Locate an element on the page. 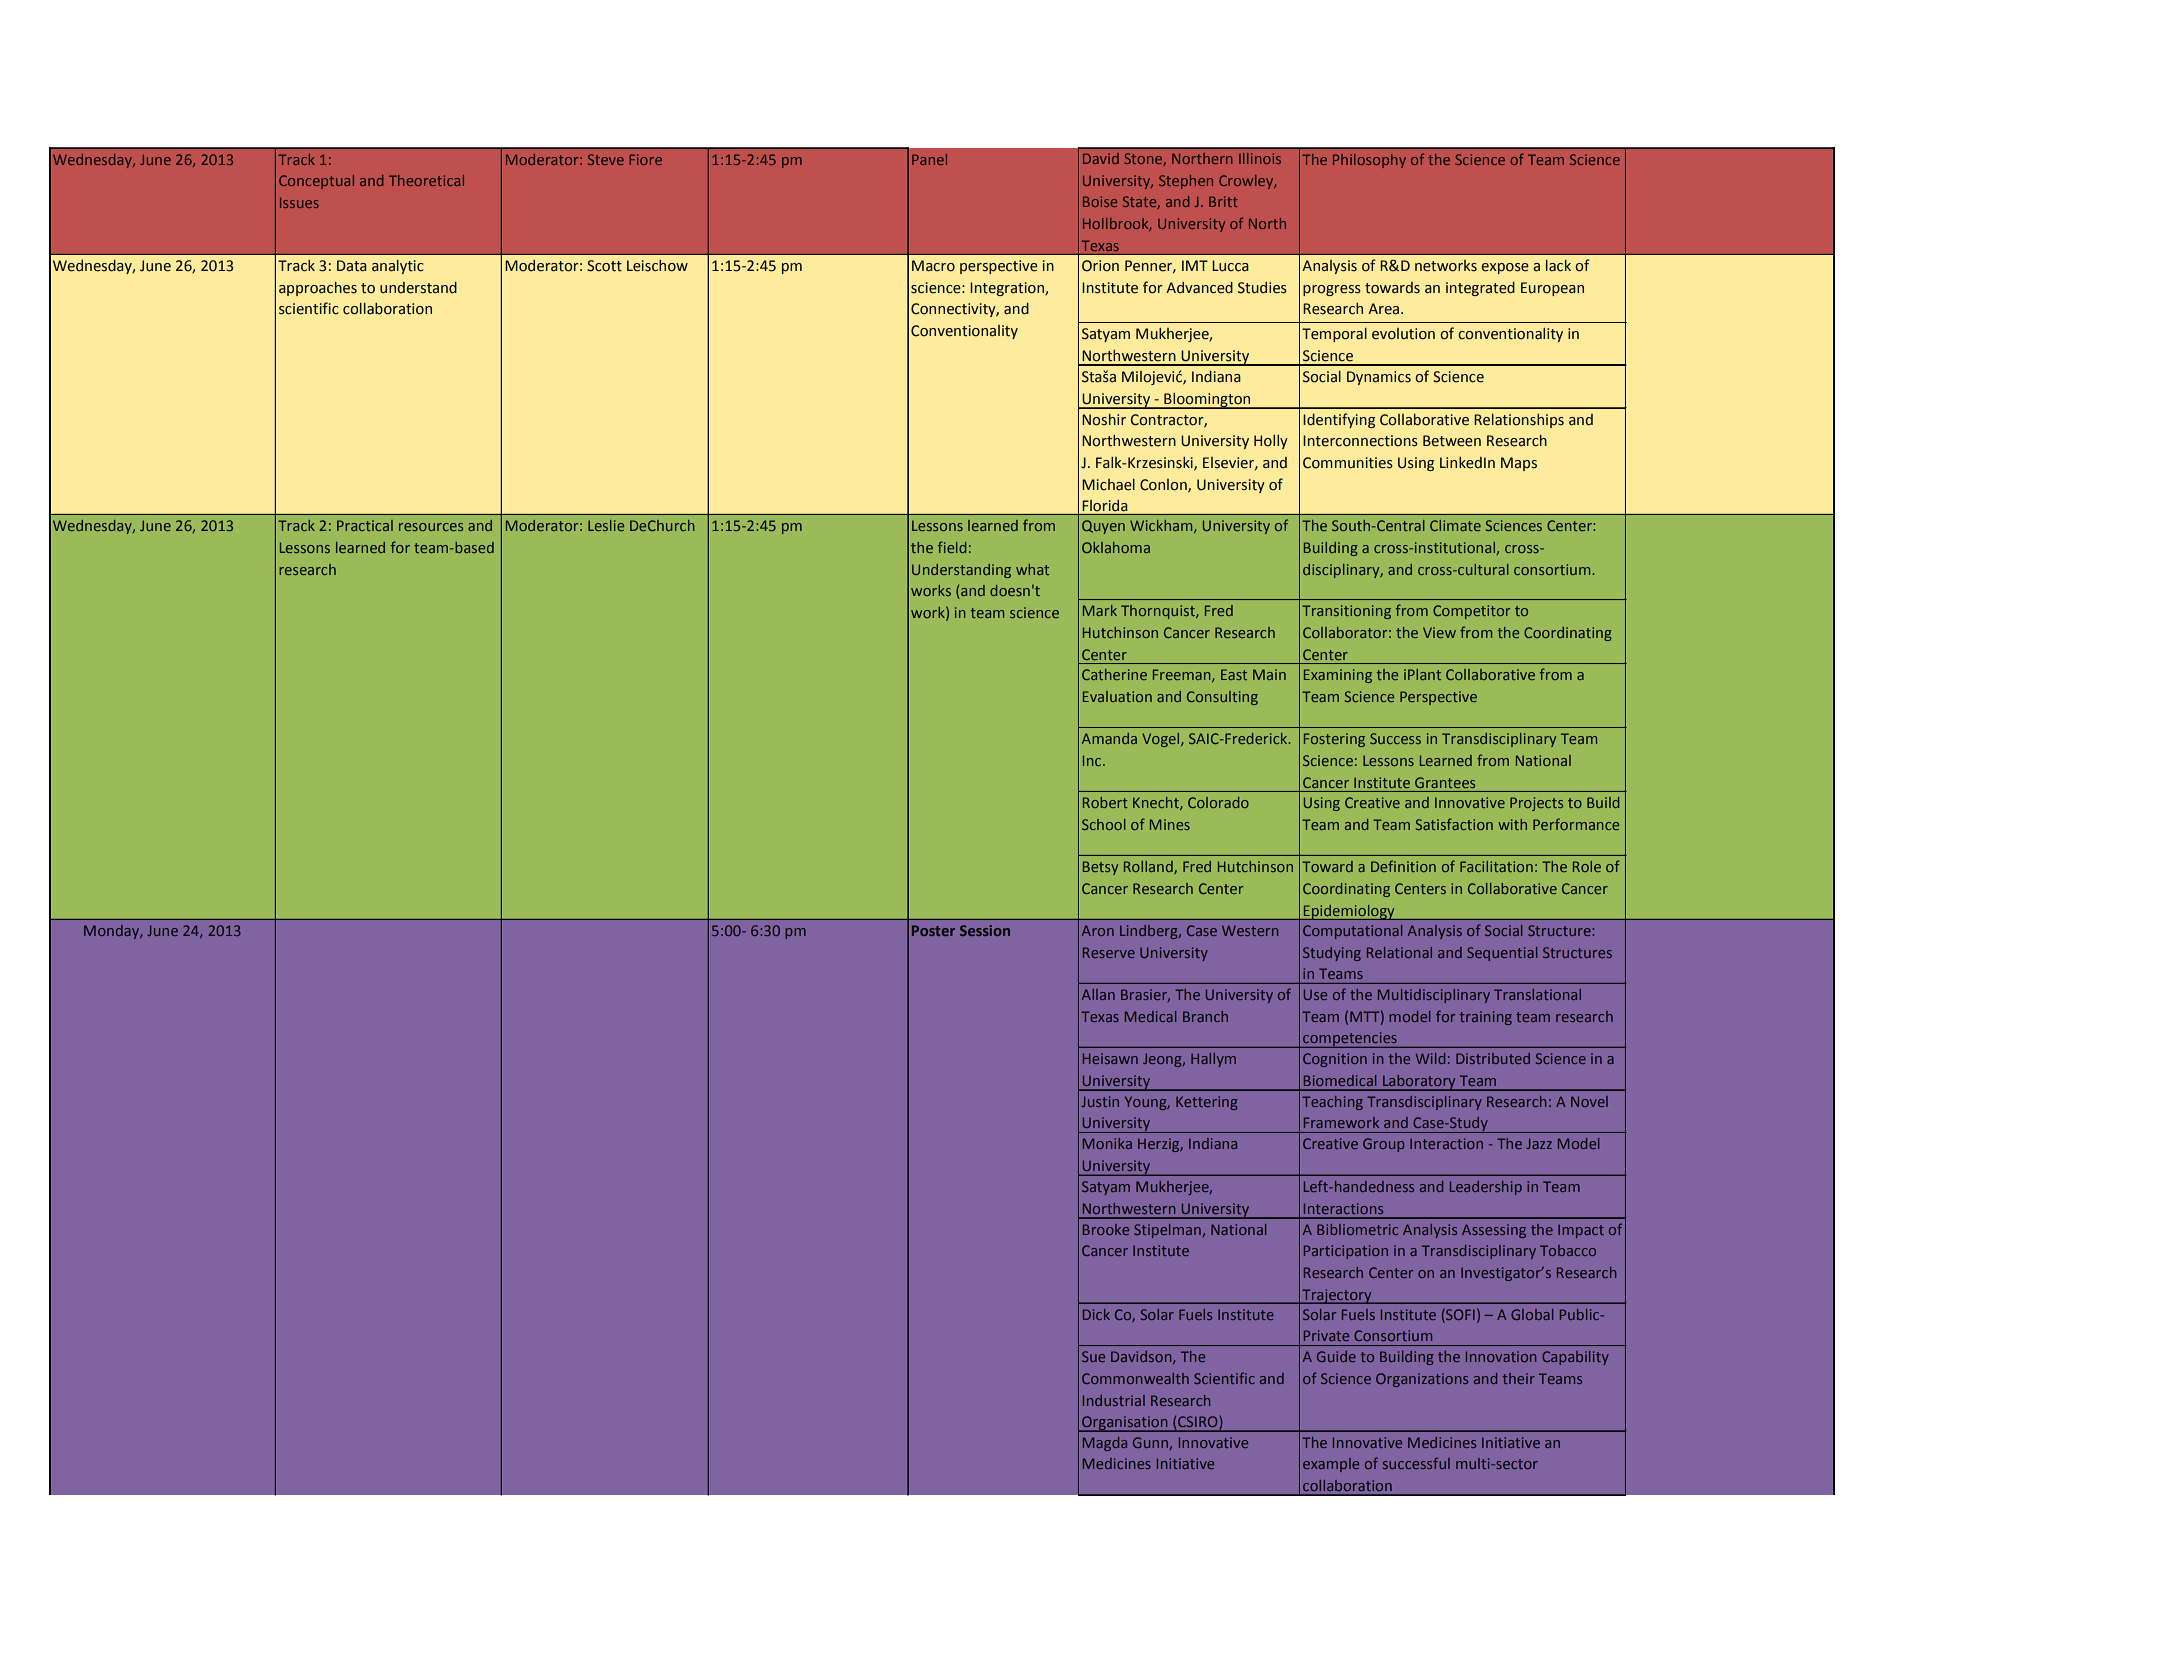  Panel is located at coordinates (929, 159).
